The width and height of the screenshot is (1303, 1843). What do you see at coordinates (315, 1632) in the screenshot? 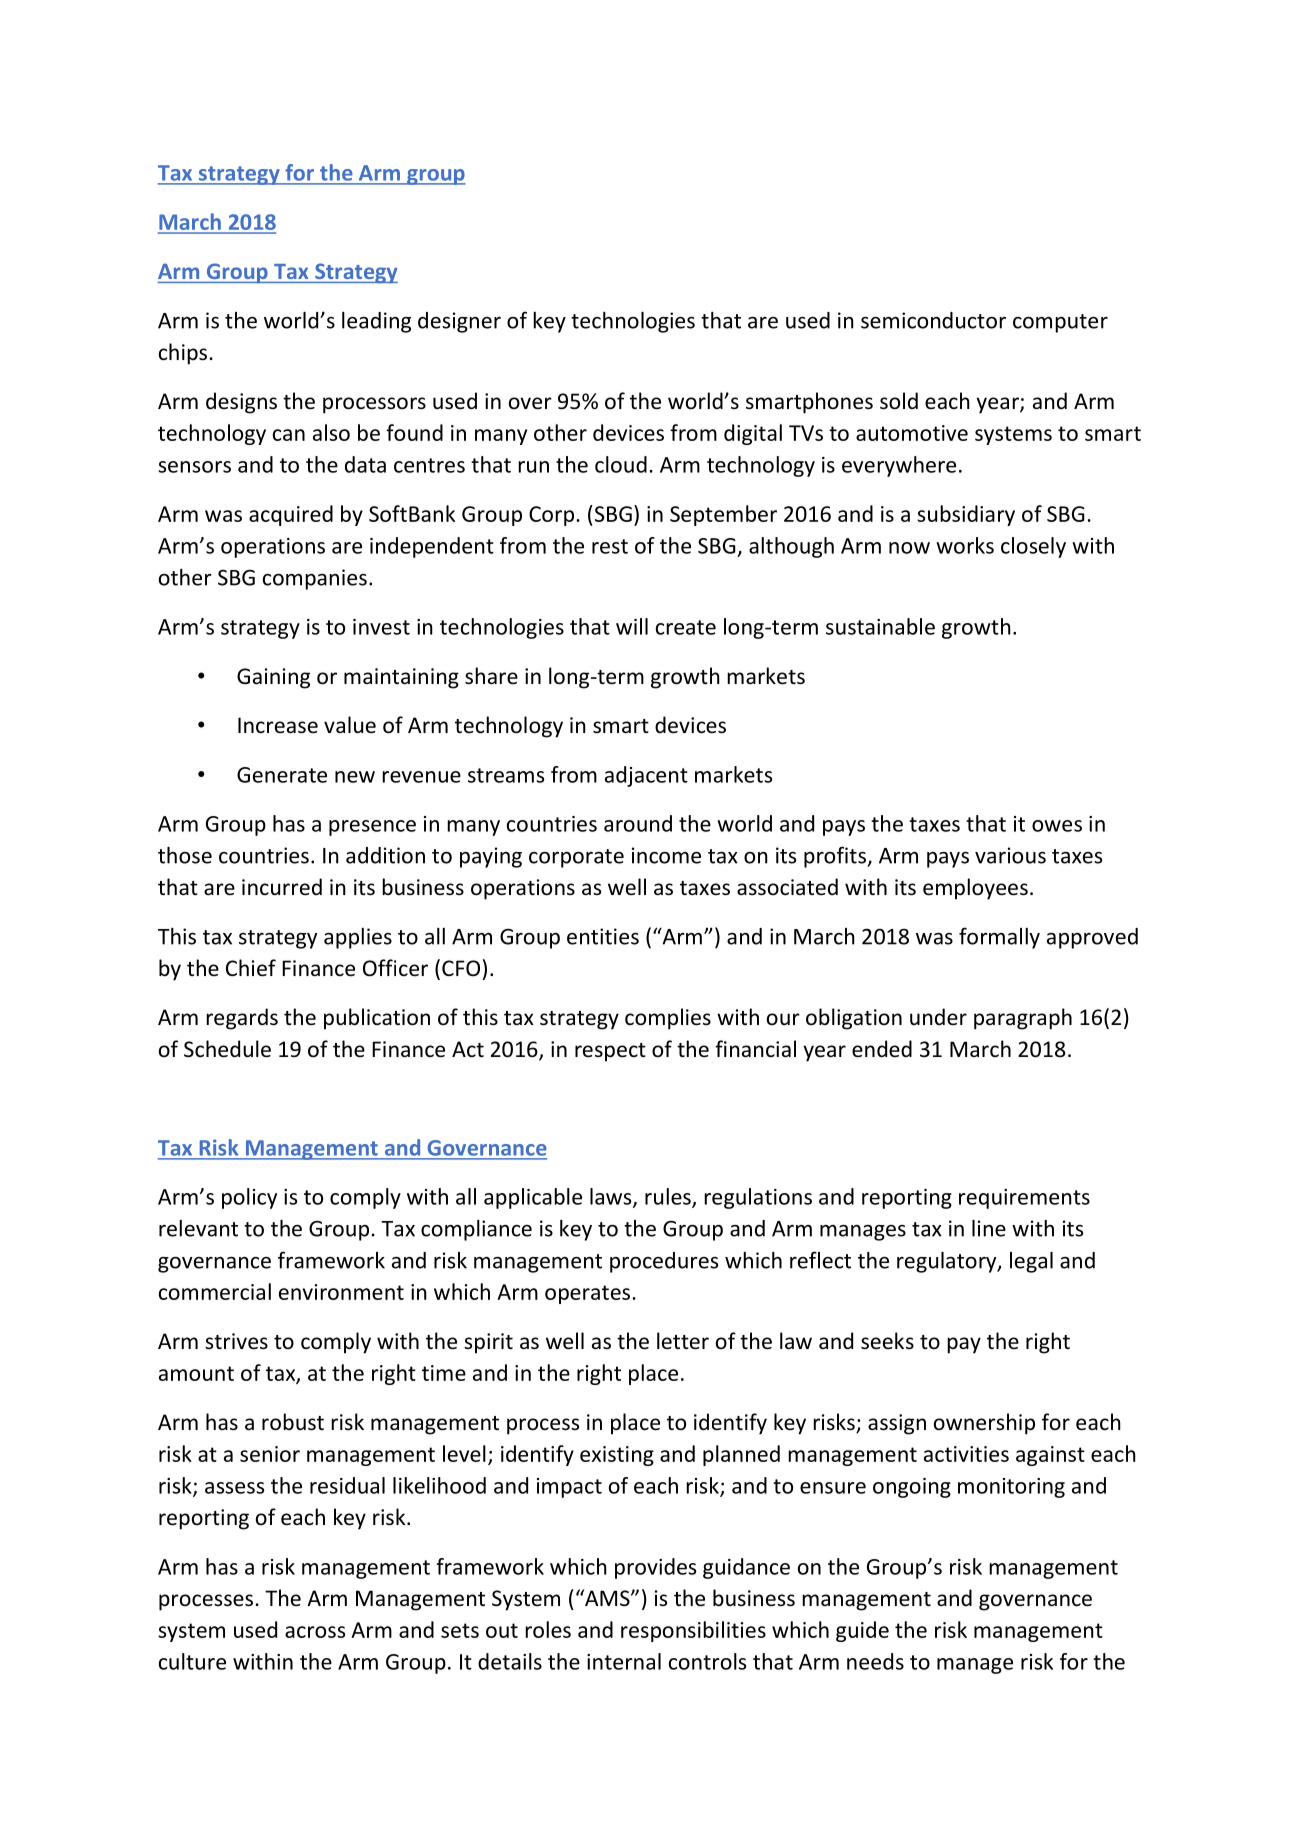
I see `across` at bounding box center [315, 1632].
